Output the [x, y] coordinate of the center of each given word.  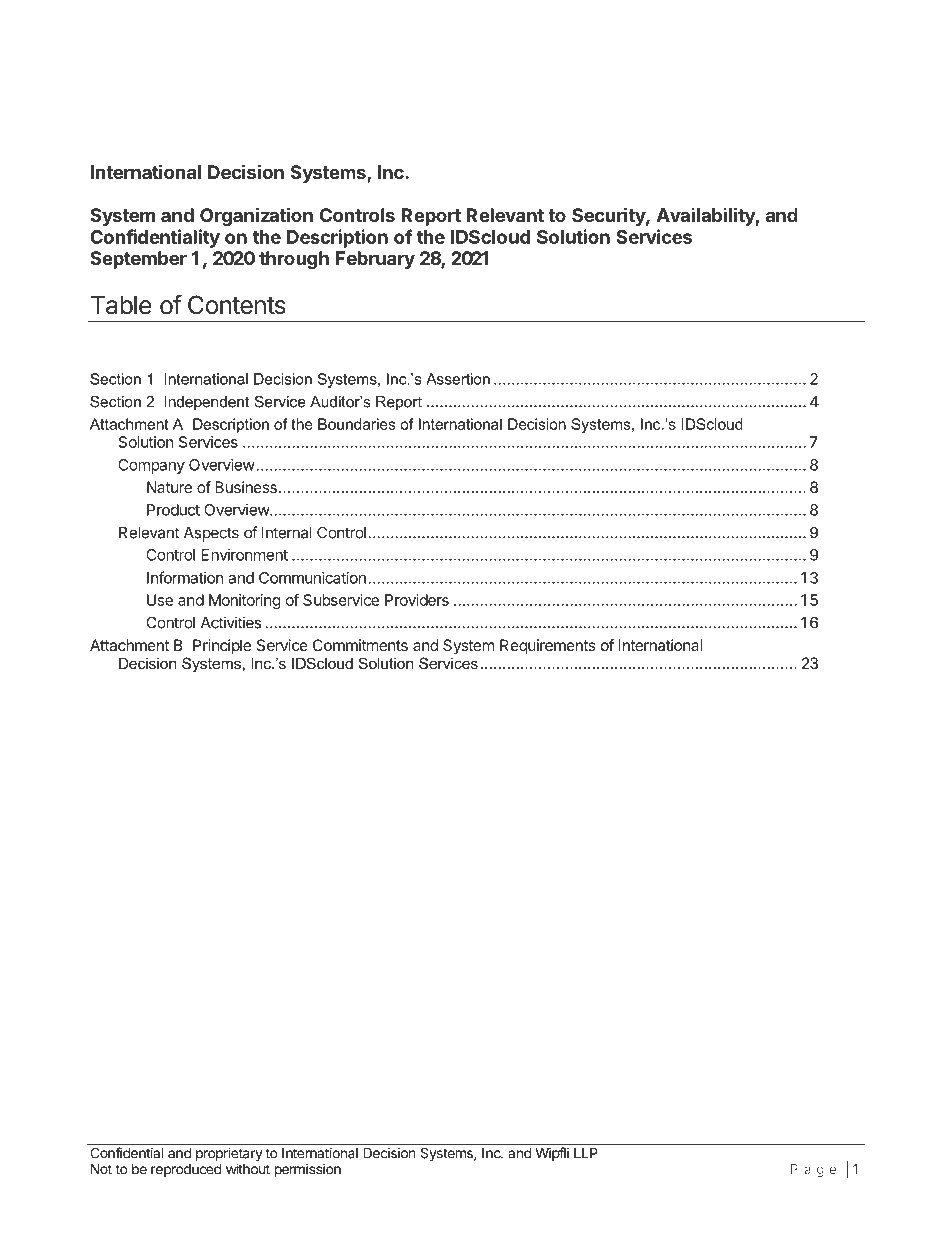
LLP [585, 1153]
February [375, 260]
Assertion [458, 379]
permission [308, 1170]
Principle [222, 647]
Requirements [548, 647]
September [138, 260]
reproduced [186, 1170]
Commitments [360, 645]
